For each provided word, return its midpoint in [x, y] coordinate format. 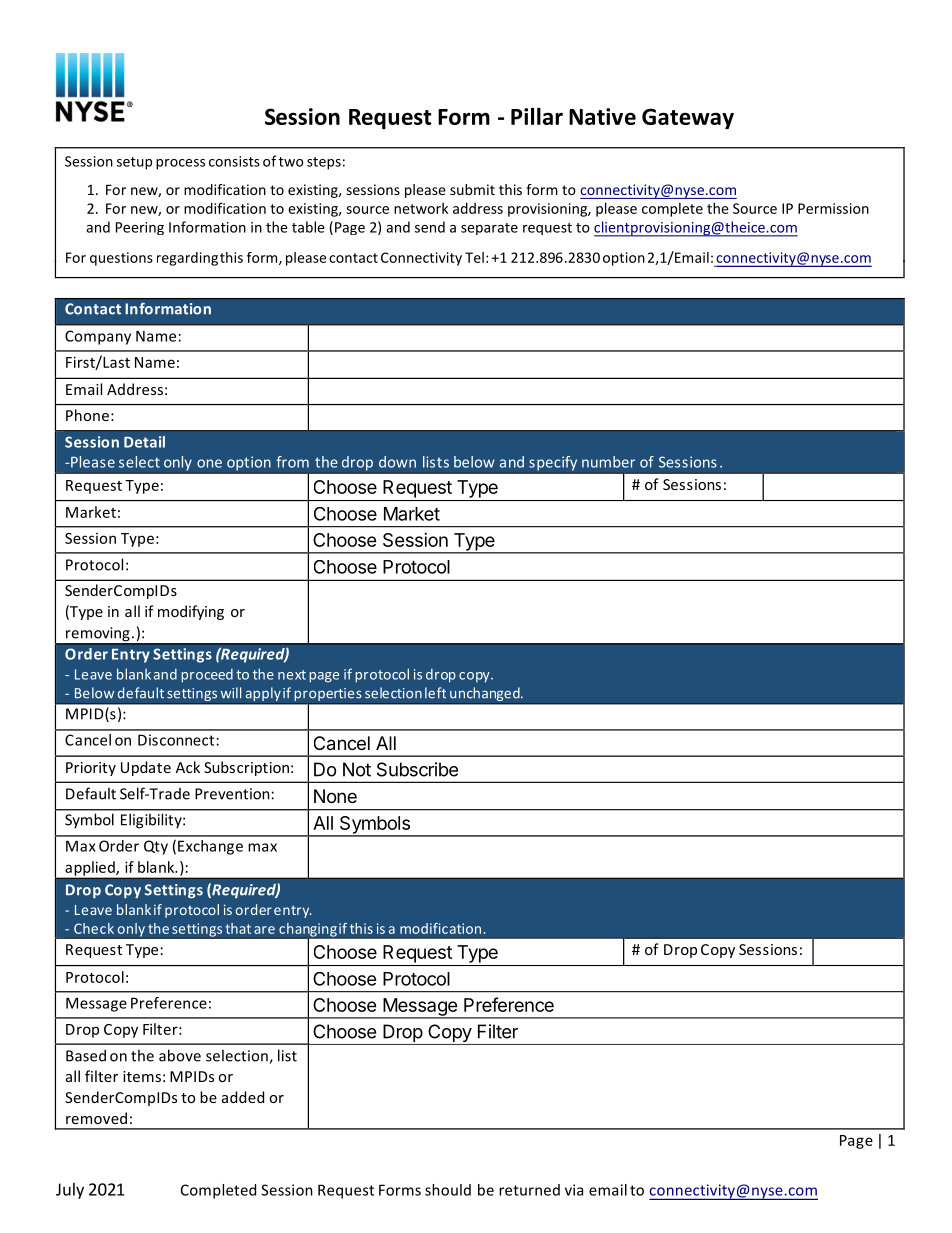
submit [472, 189]
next [292, 675]
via [574, 1190]
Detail [144, 442]
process [180, 164]
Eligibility [152, 821]
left [435, 693]
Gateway [688, 118]
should [448, 1190]
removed [96, 1118]
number [608, 462]
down [397, 462]
